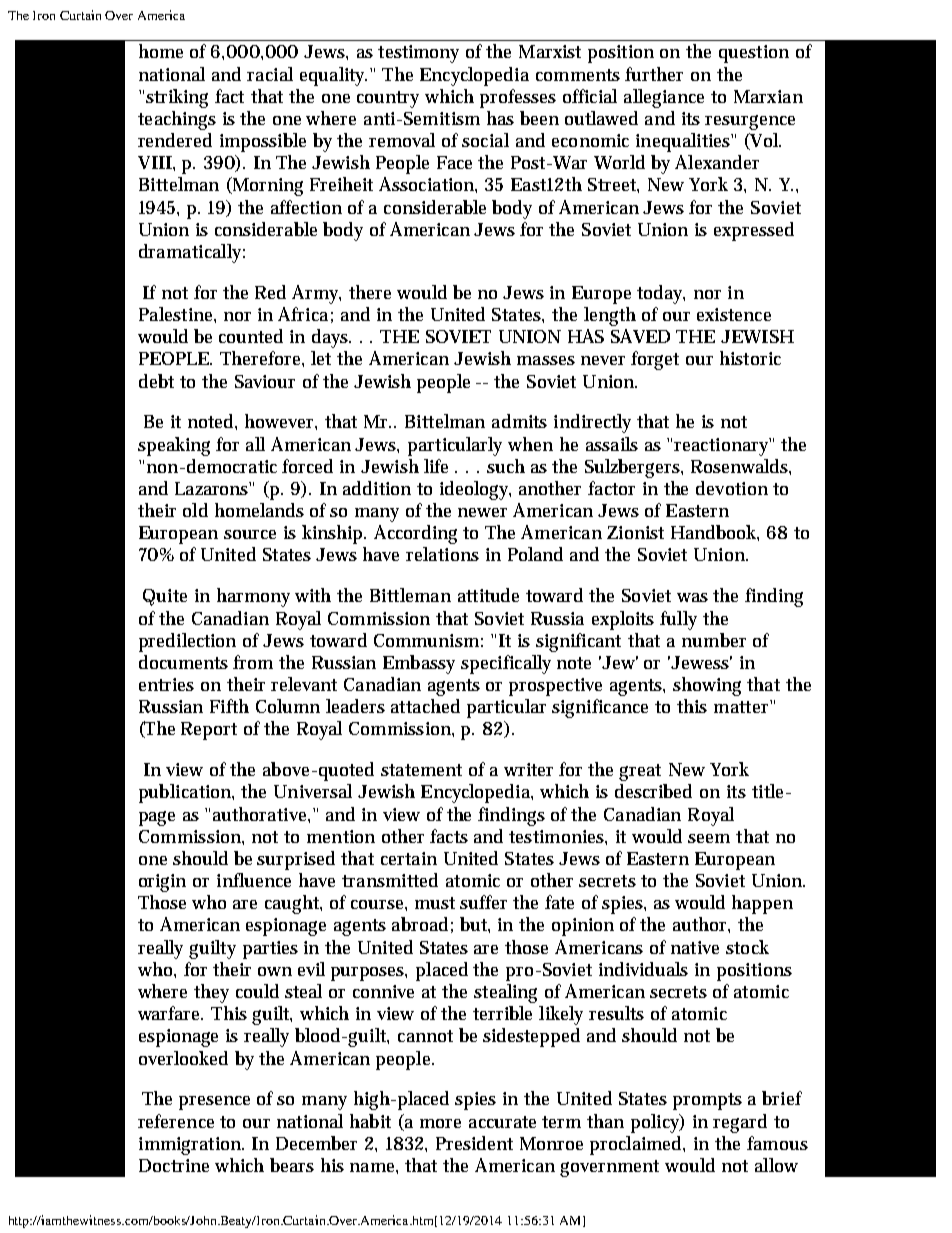 The image size is (952, 1233). I want to click on speaking, so click(174, 446).
